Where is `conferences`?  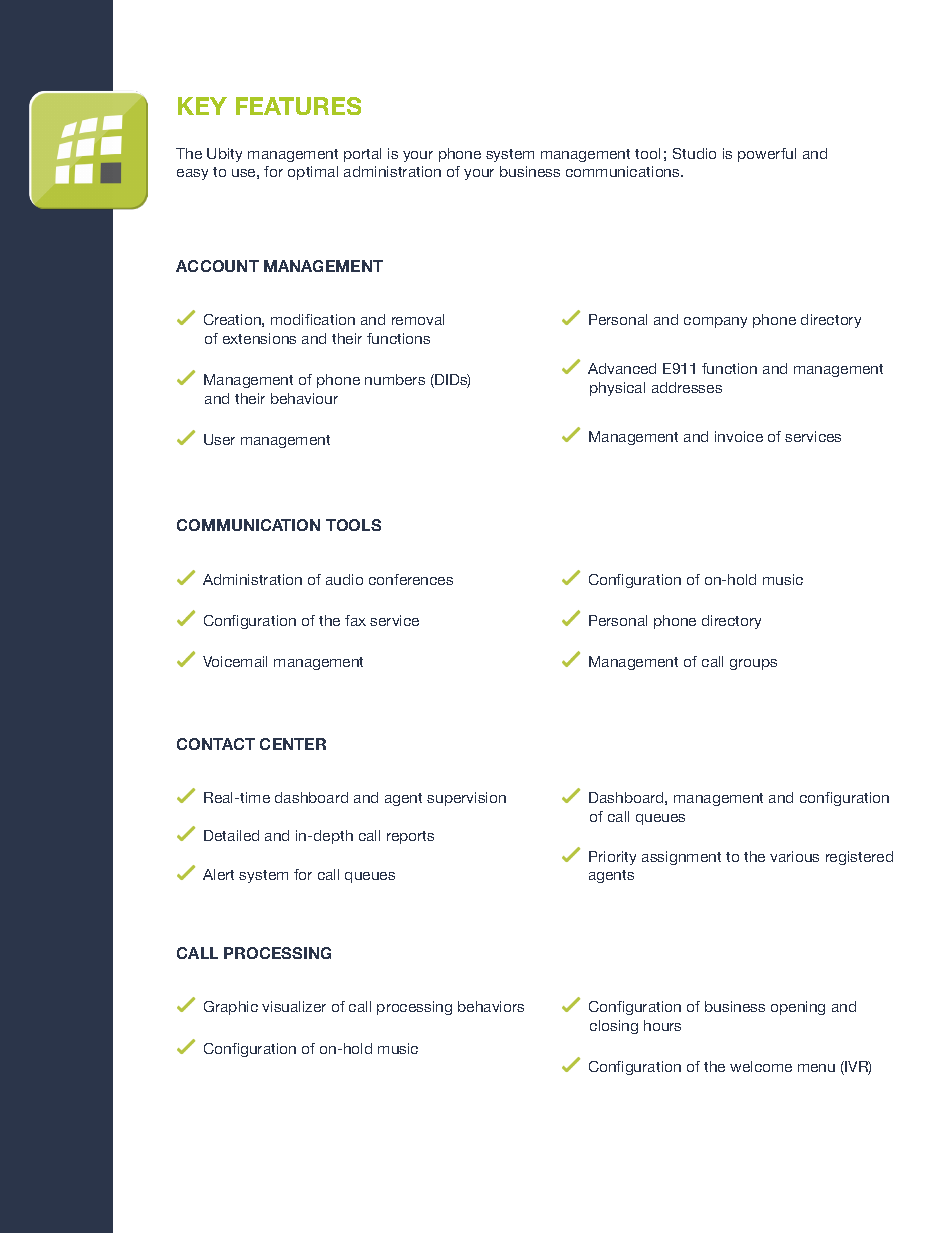
conferences is located at coordinates (411, 579).
